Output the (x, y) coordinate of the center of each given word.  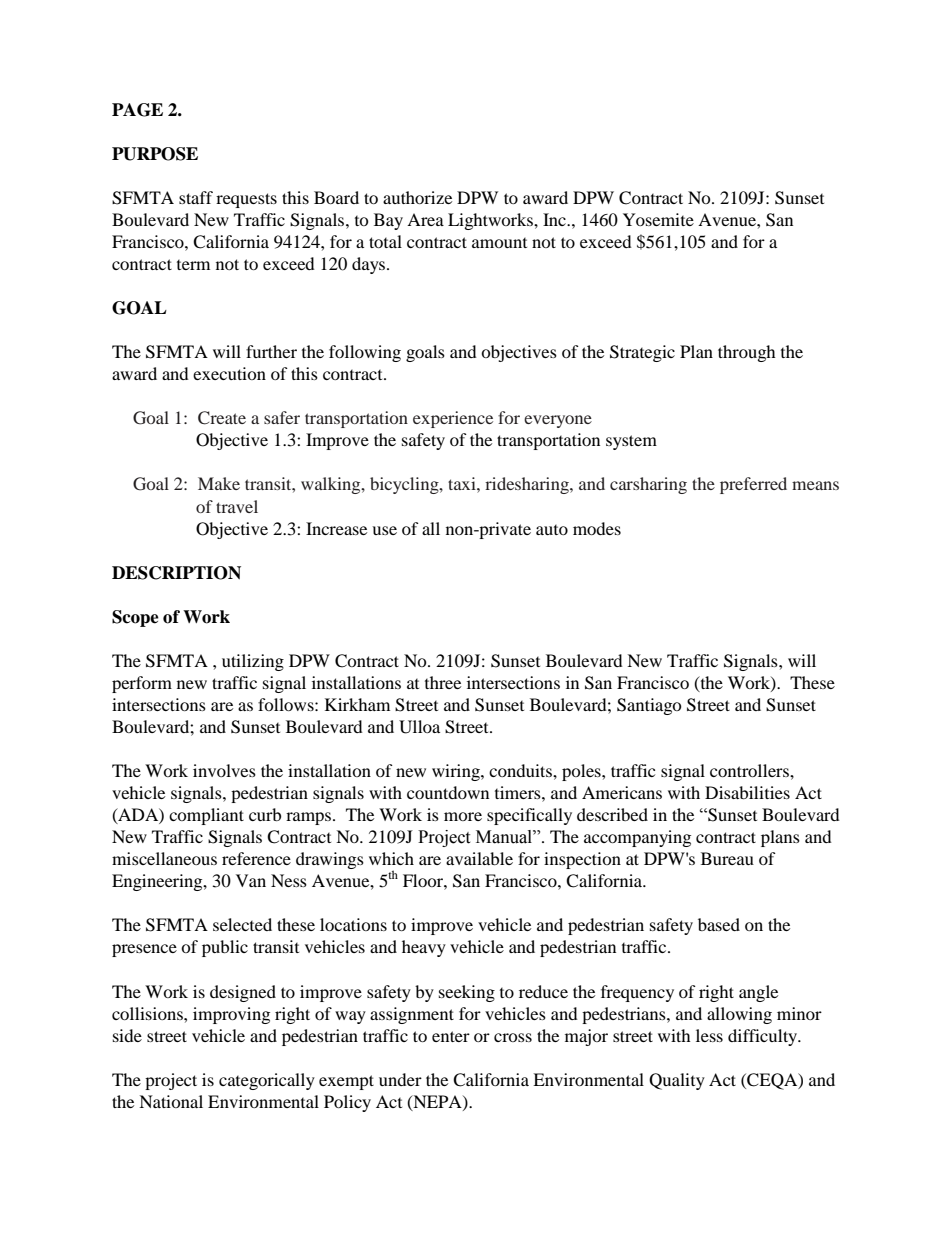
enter (451, 1036)
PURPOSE (155, 154)
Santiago (649, 706)
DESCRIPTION (176, 573)
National (171, 1101)
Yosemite (658, 219)
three (443, 682)
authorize (417, 197)
